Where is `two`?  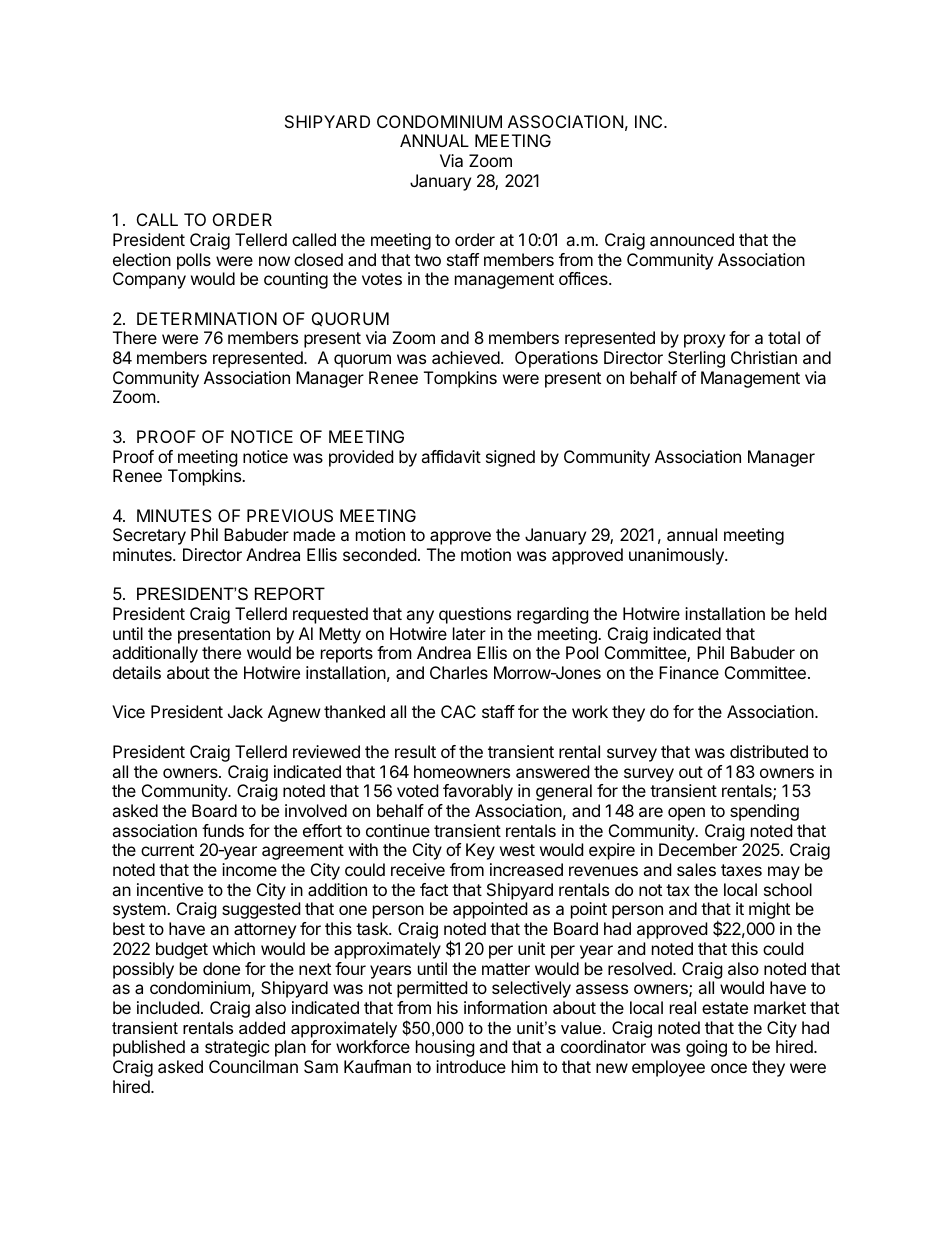 two is located at coordinates (427, 260).
